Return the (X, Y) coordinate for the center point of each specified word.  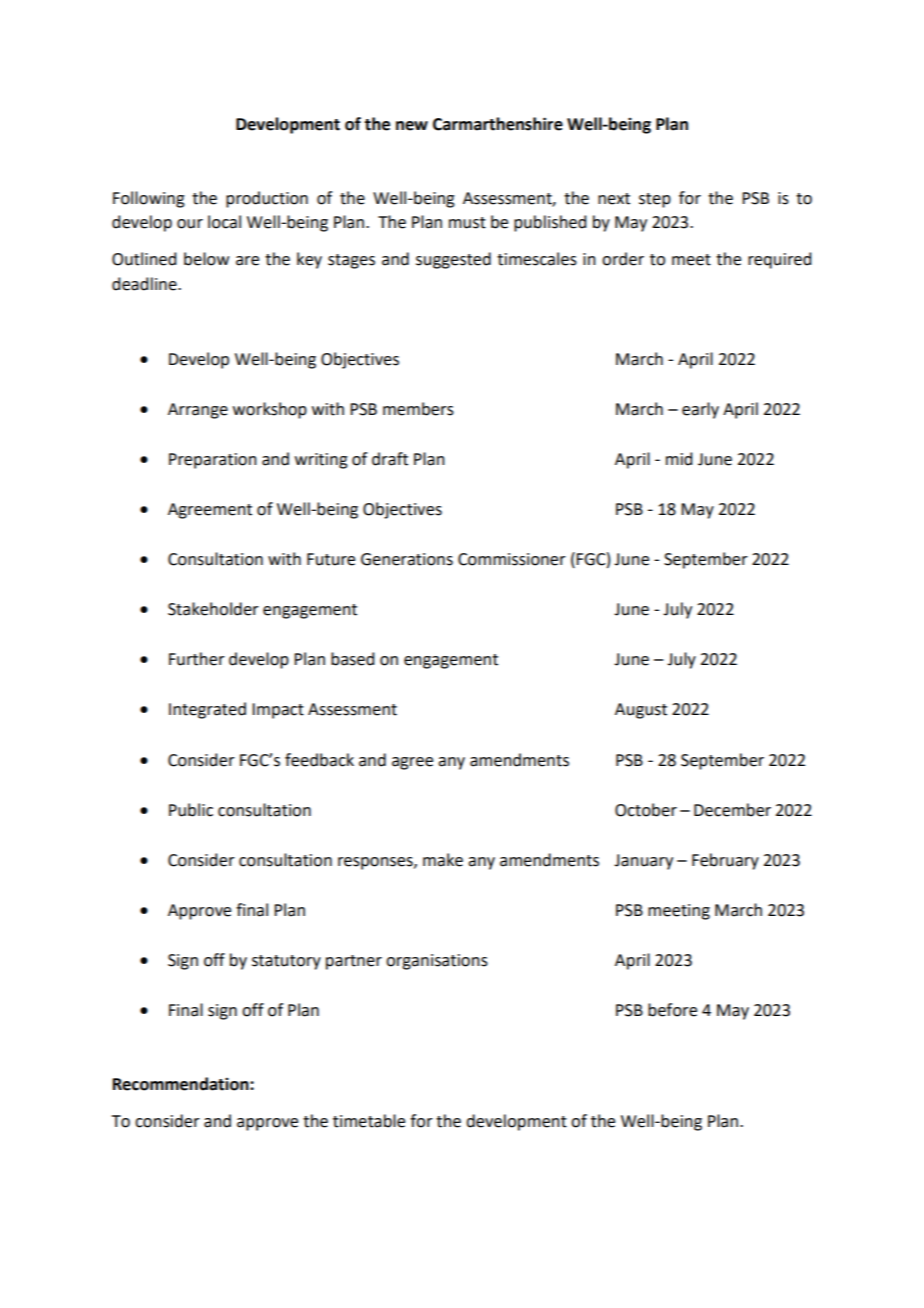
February (725, 861)
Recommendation (182, 1084)
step (655, 200)
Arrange (198, 411)
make (443, 860)
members (418, 409)
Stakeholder (213, 609)
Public (191, 810)
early (700, 410)
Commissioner (512, 559)
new (412, 126)
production (267, 199)
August (641, 711)
